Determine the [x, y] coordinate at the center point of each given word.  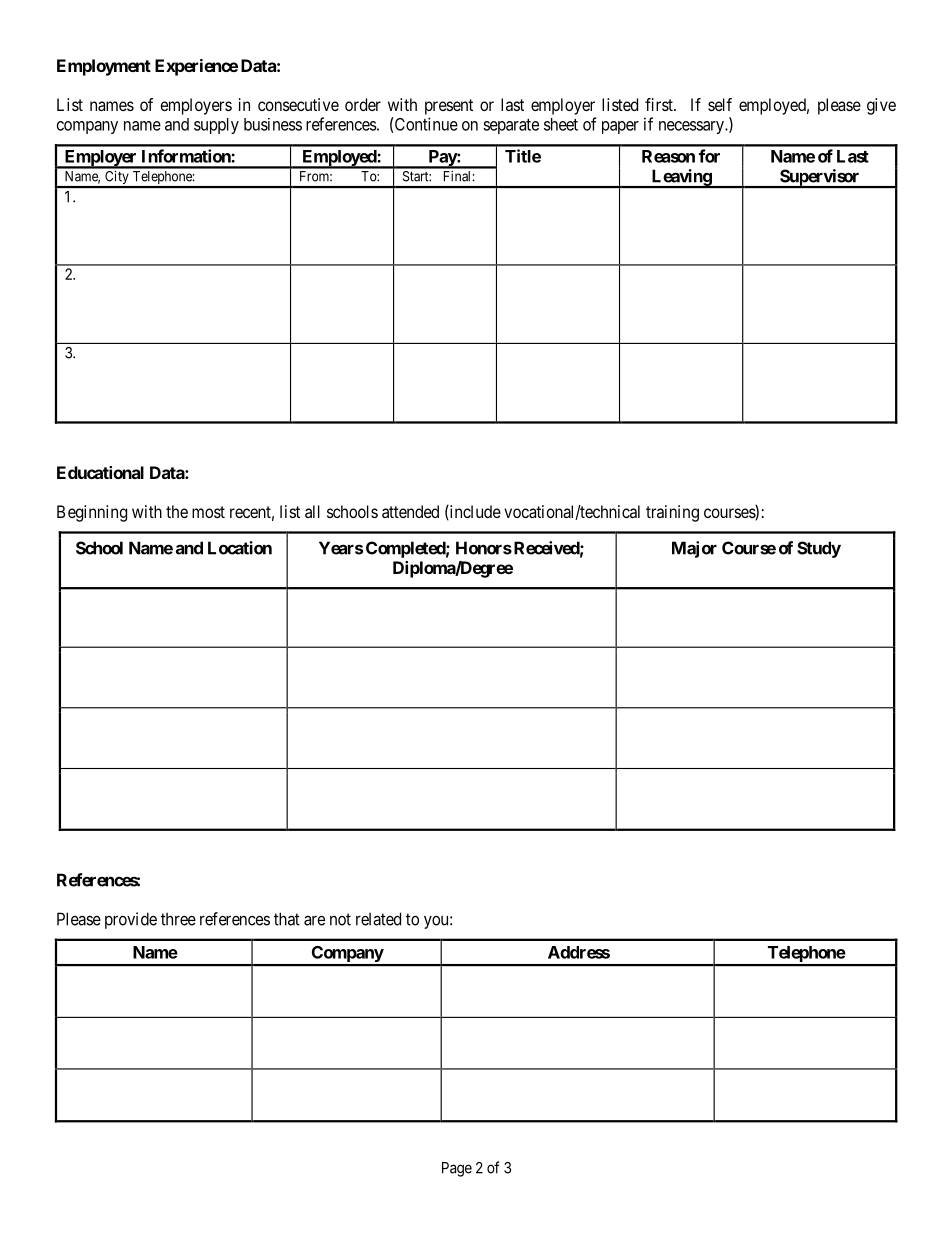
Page [457, 1169]
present [449, 107]
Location [240, 548]
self [720, 104]
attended [410, 511]
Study [819, 549]
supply [216, 126]
